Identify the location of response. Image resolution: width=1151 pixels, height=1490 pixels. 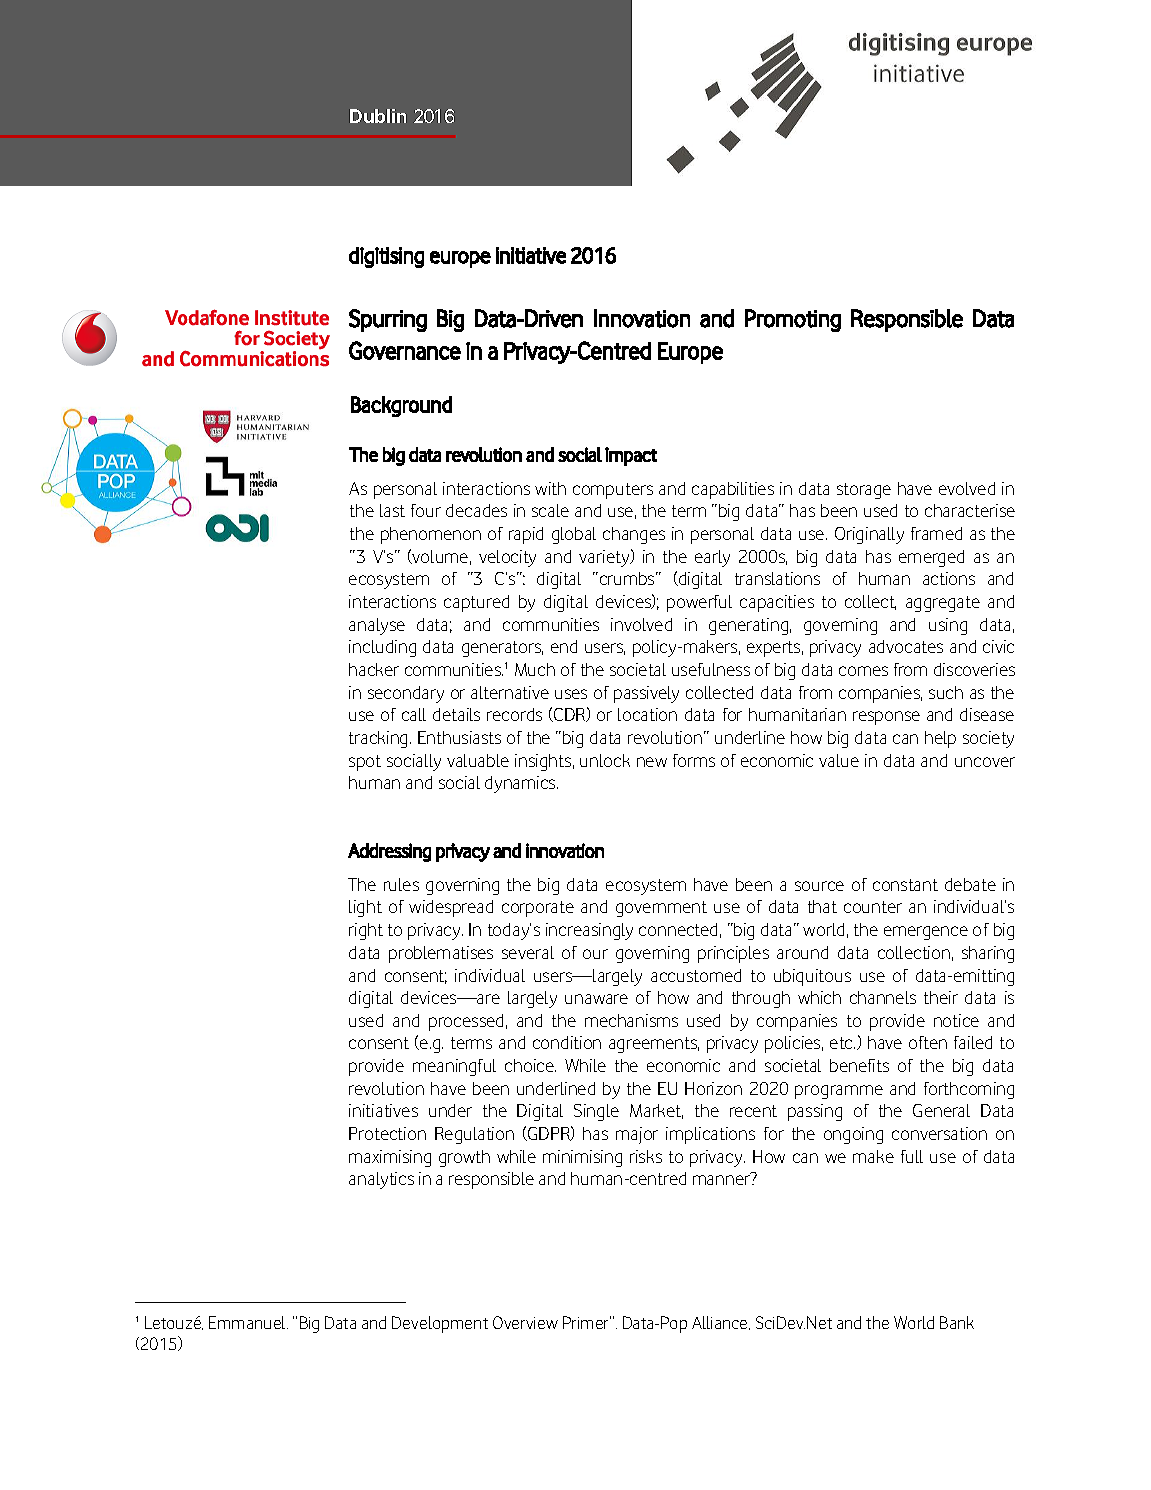
(886, 718).
